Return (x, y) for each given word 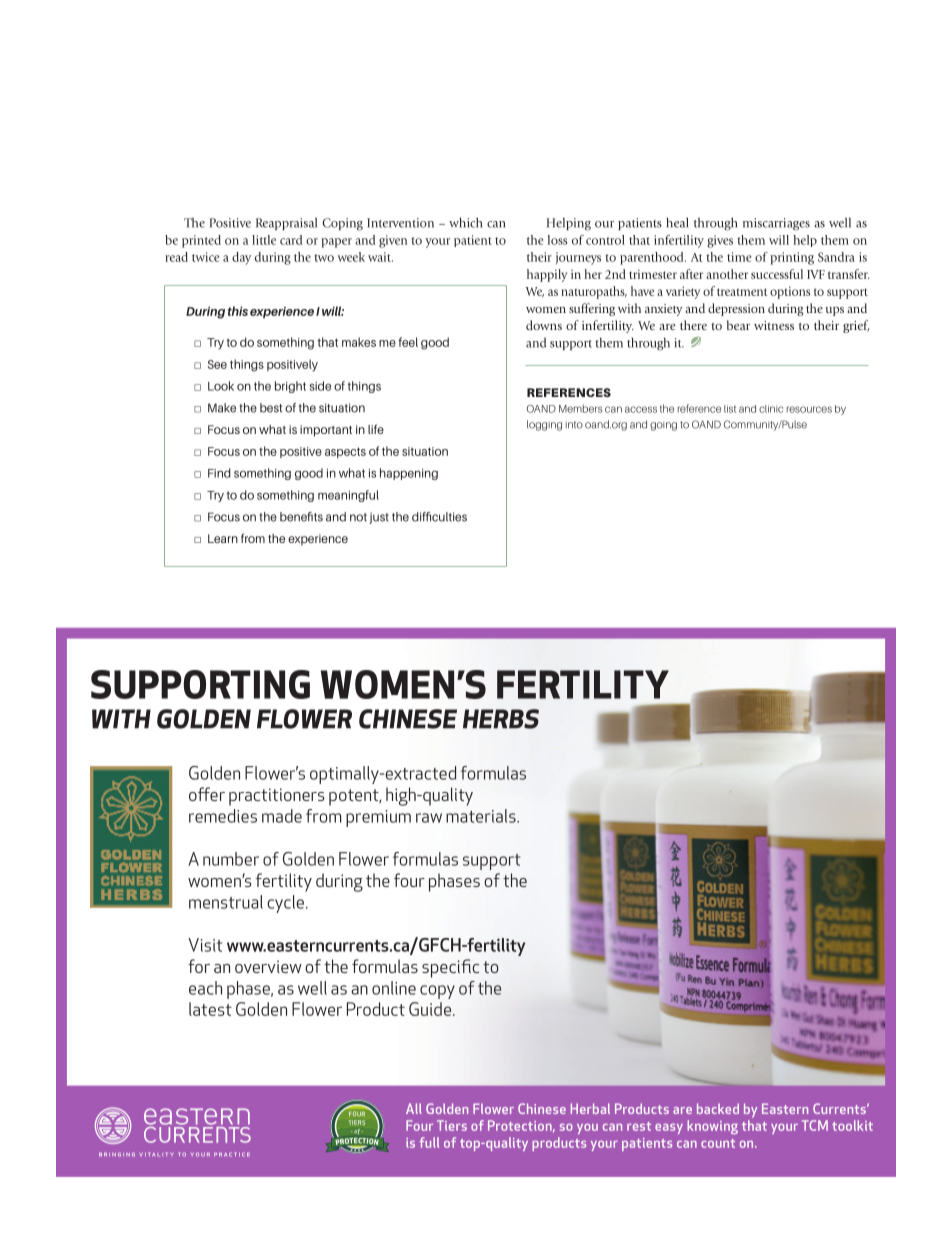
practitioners (277, 797)
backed (718, 1108)
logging (544, 425)
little (264, 240)
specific (450, 968)
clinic (771, 409)
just (379, 518)
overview (268, 966)
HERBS (501, 719)
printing (792, 258)
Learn (223, 538)
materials (482, 816)
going (663, 426)
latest (210, 1009)
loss (557, 240)
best (271, 408)
